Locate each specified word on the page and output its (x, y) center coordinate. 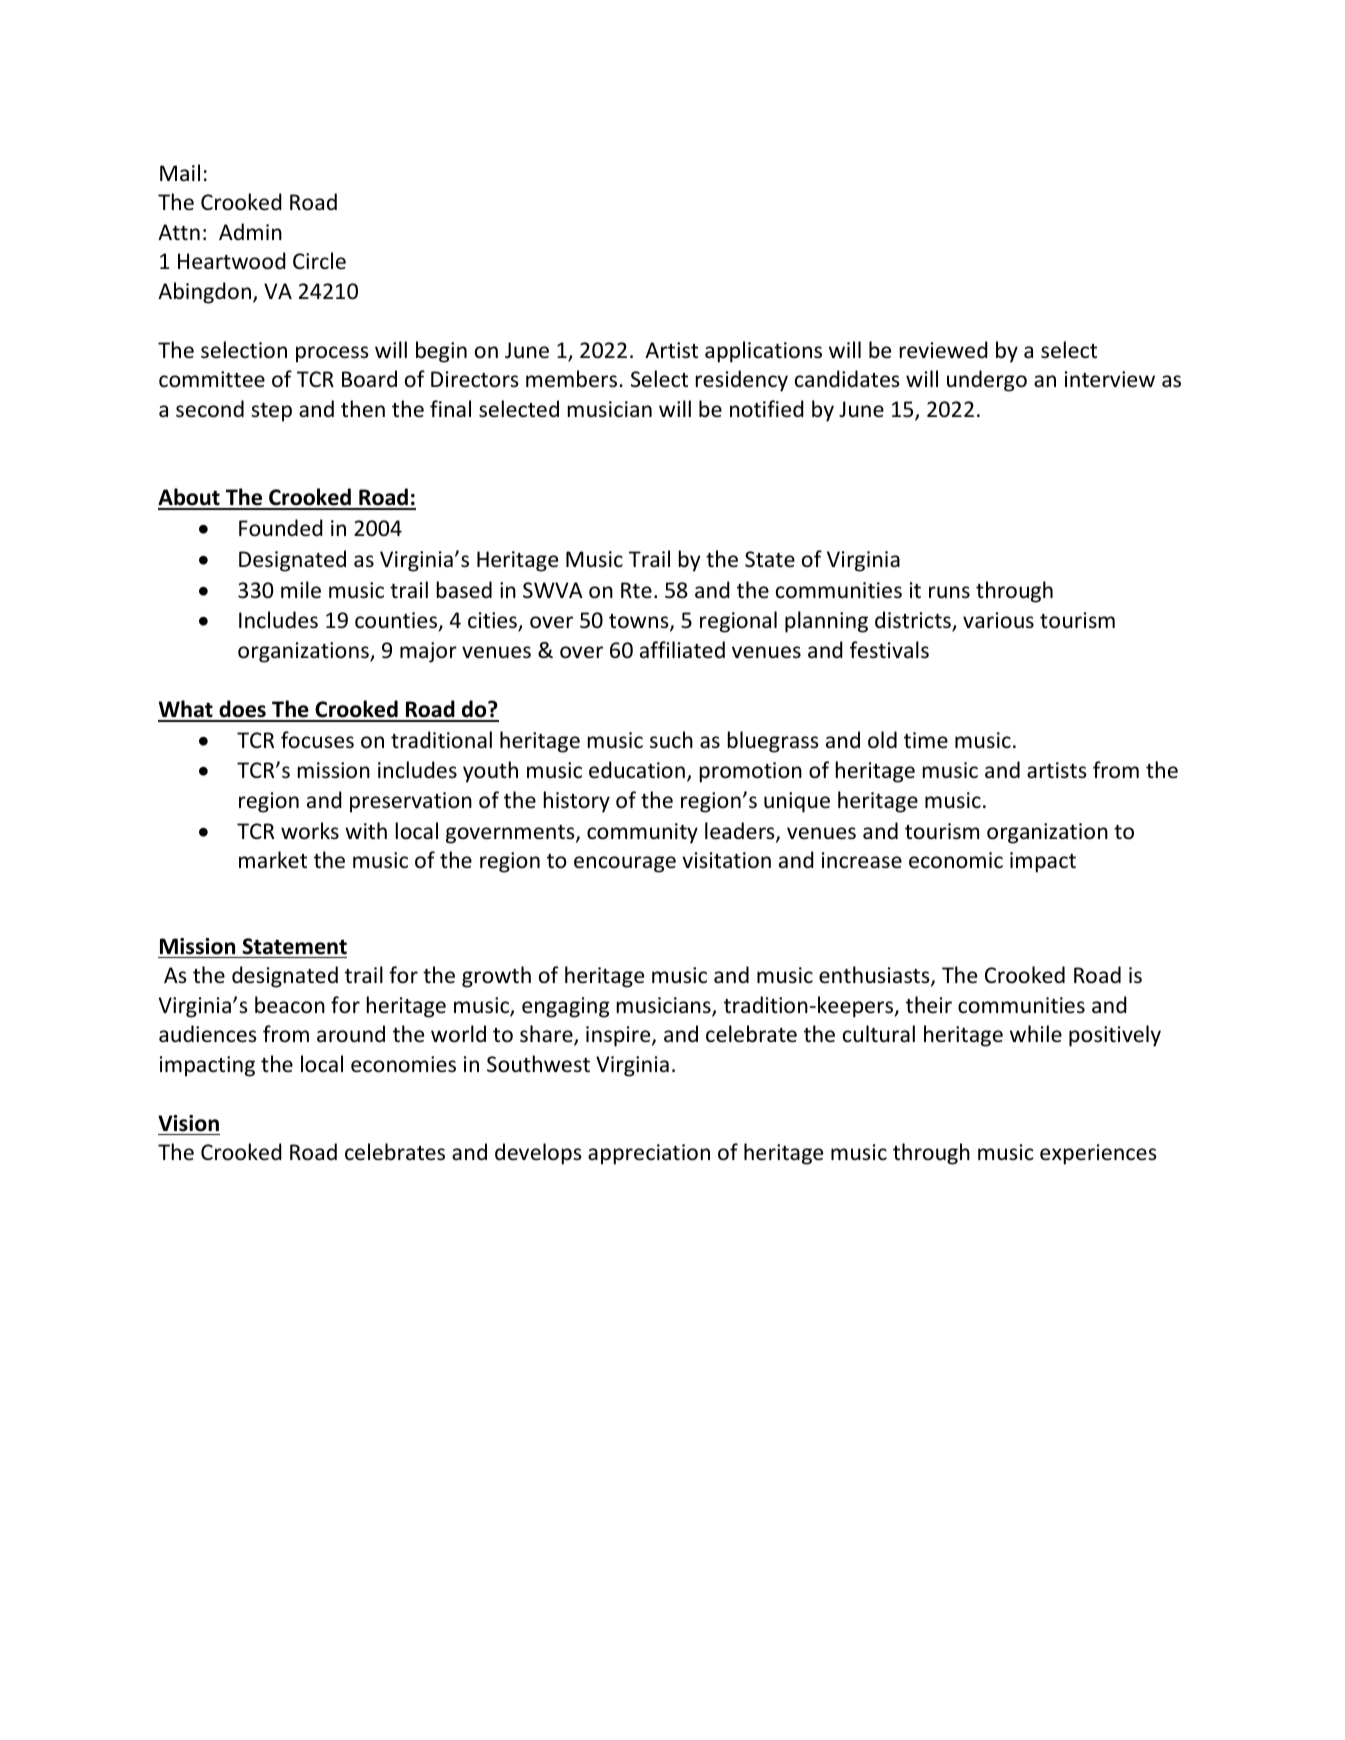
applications (763, 352)
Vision (188, 1123)
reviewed (944, 350)
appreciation (649, 1154)
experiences (1098, 1154)
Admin (250, 231)
